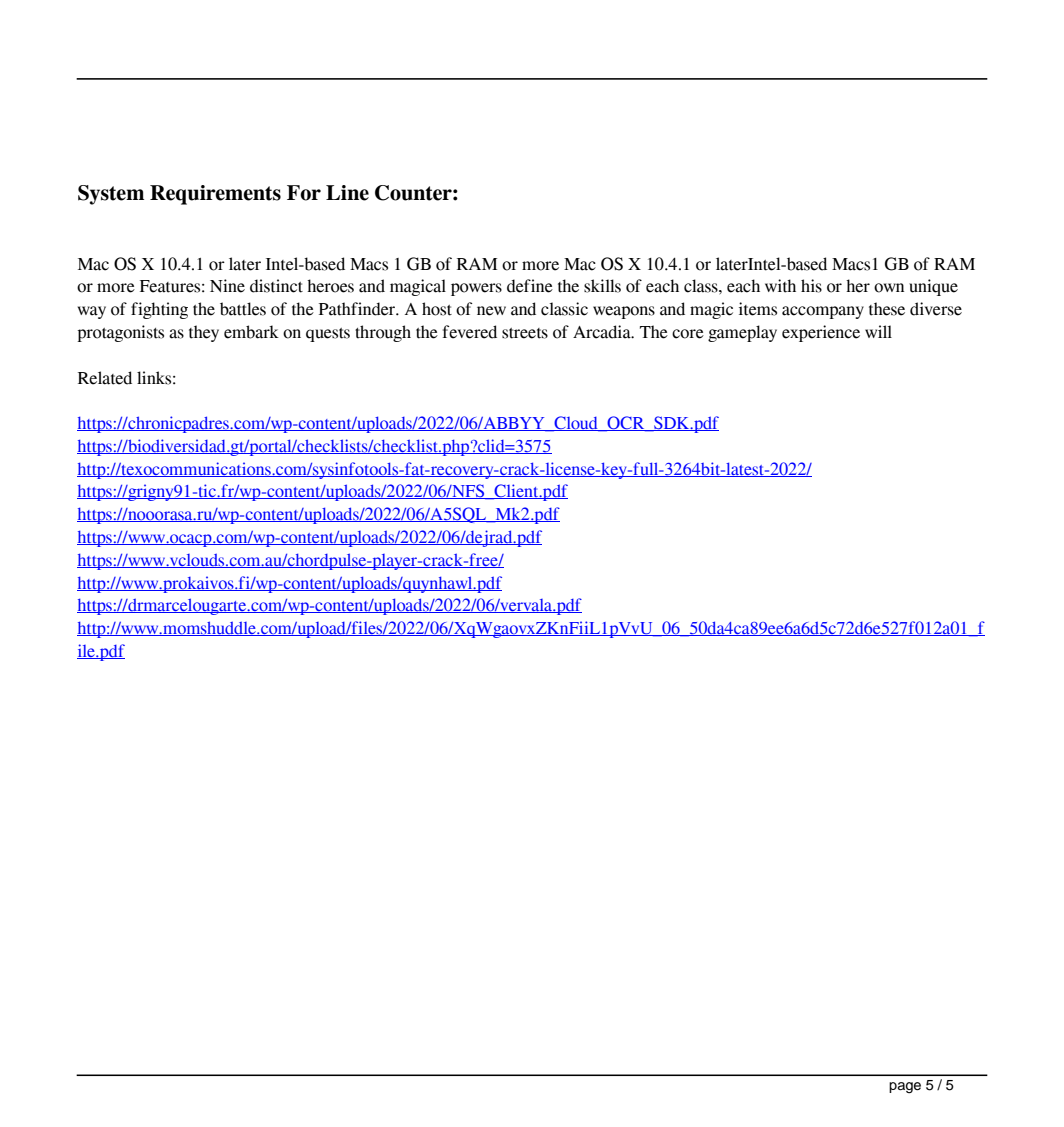 This document has width=1064, height=1127. Describe the element at coordinates (905, 1088) in the document. I see `page` at that location.
